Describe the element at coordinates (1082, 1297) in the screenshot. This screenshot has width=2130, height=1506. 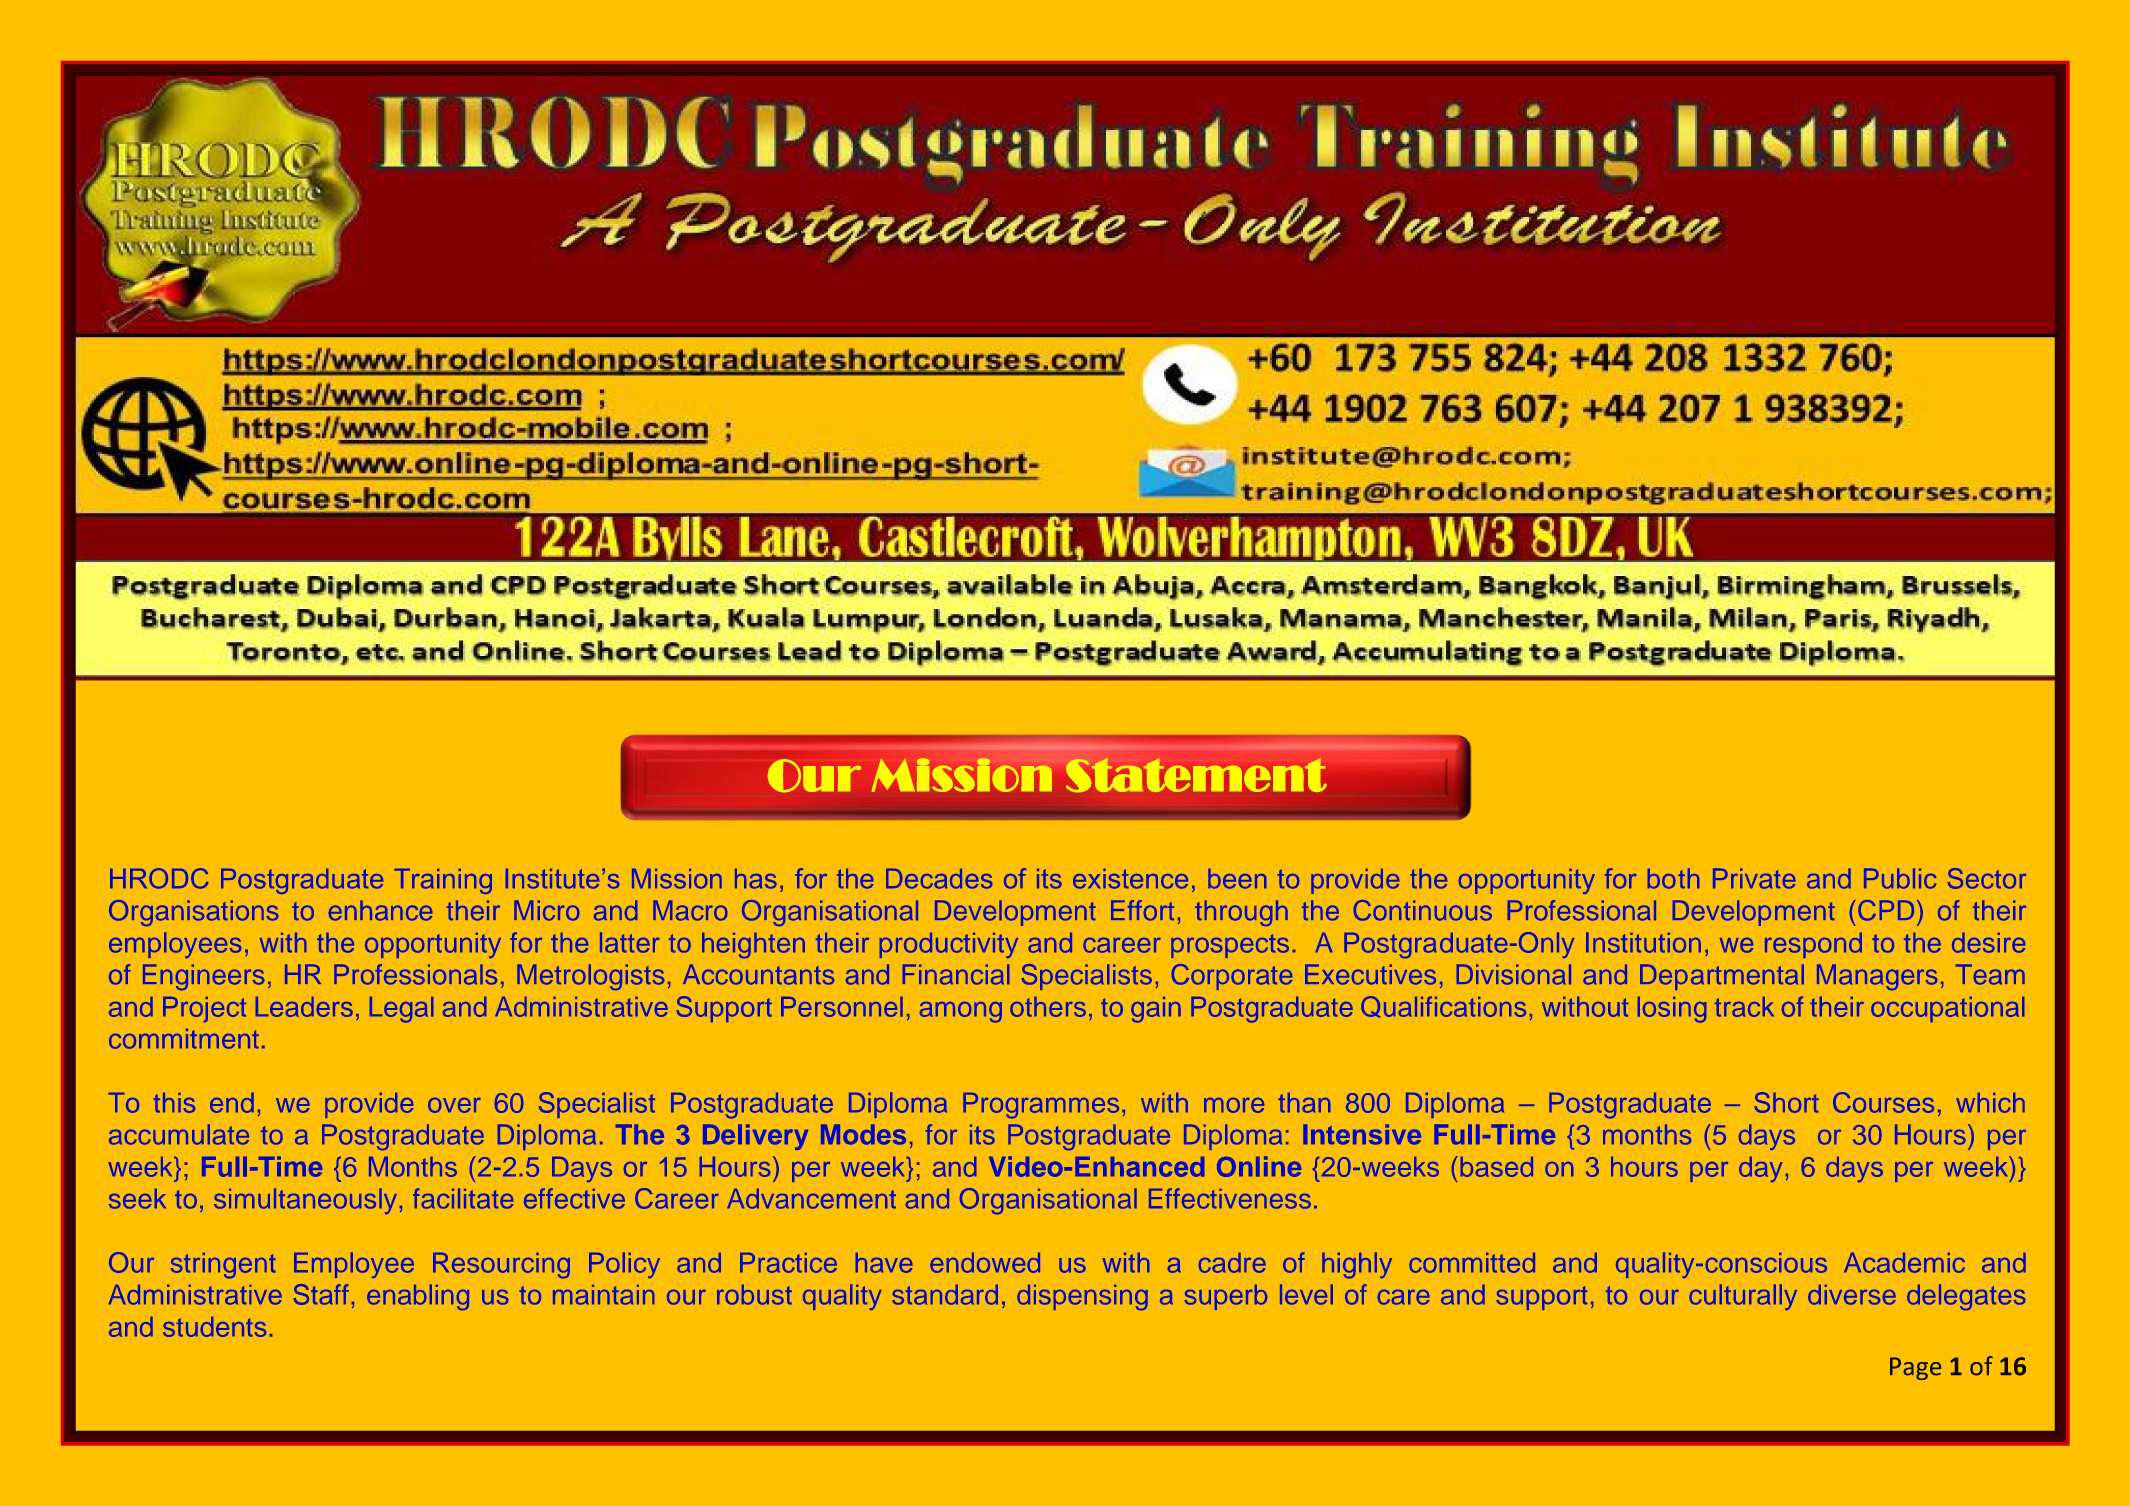
I see `dispensing` at that location.
